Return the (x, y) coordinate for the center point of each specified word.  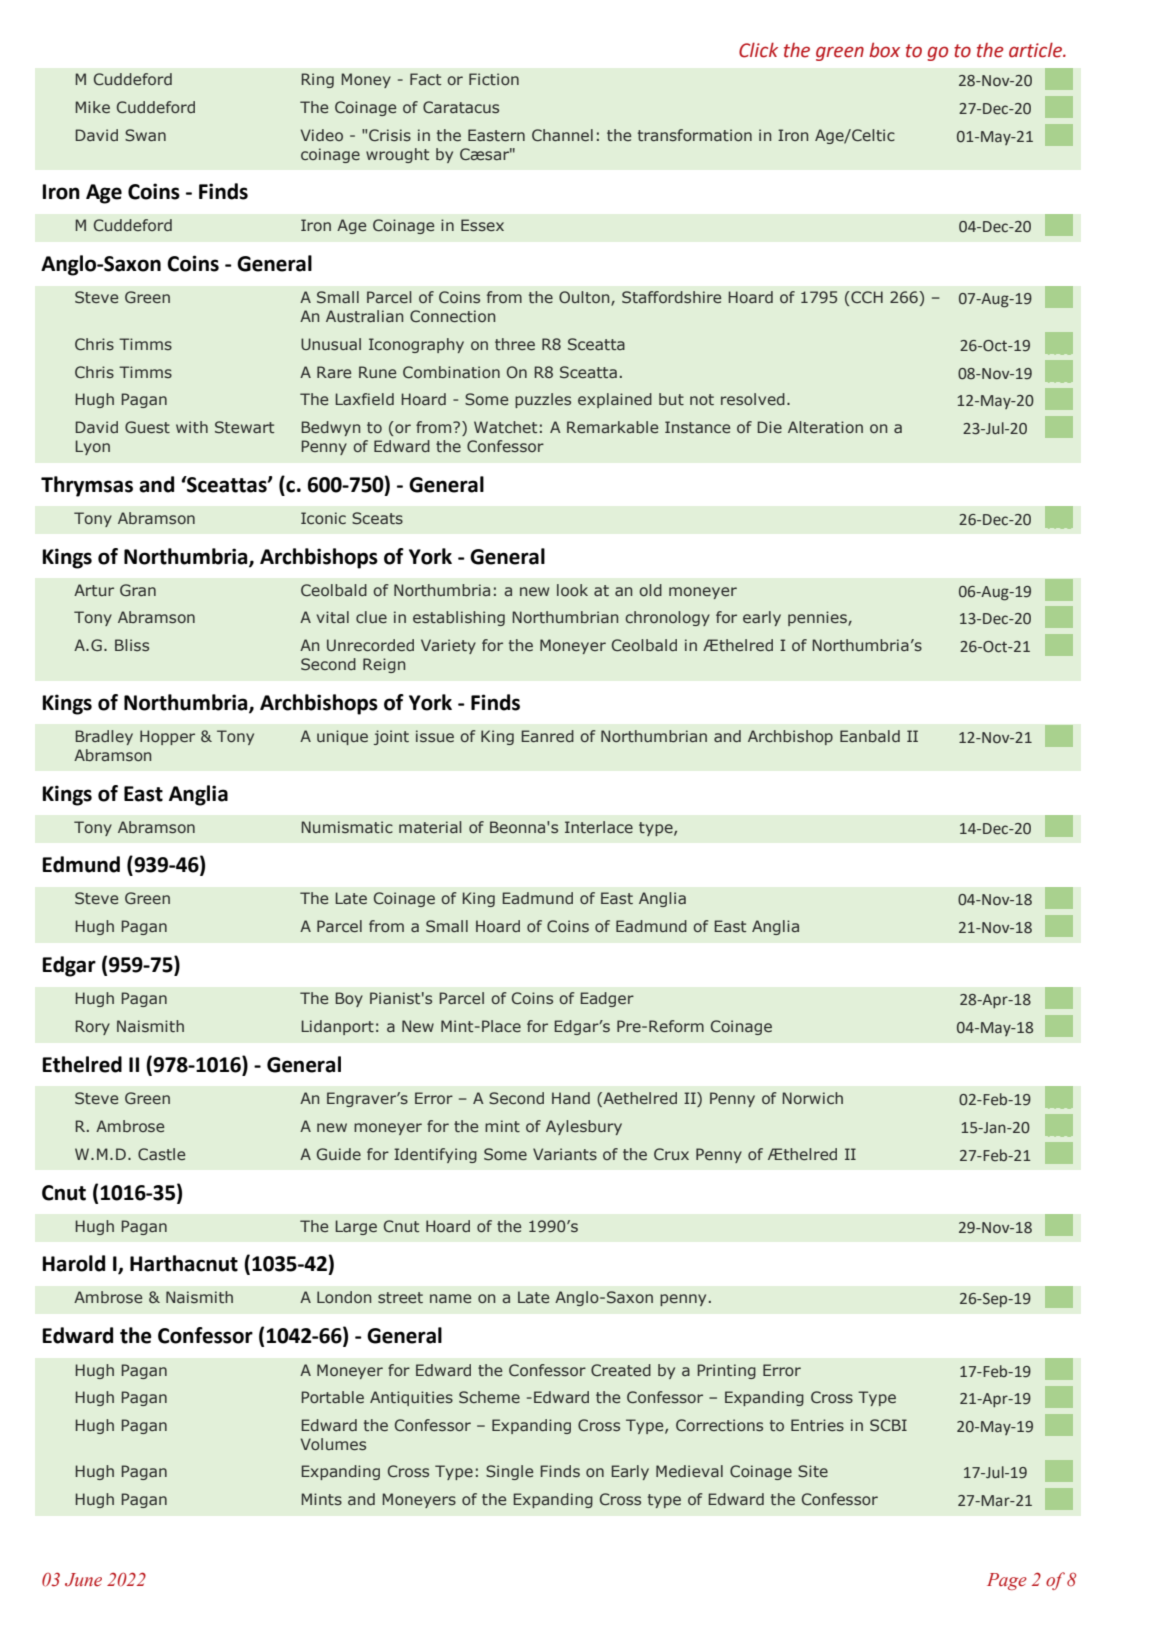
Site (813, 1471)
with (192, 427)
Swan (145, 135)
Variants (565, 1154)
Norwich (813, 1098)
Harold (73, 1263)
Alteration (825, 427)
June (83, 1580)
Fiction (494, 79)
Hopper (167, 737)
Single (509, 1472)
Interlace (599, 827)
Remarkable (612, 427)
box (884, 50)
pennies (818, 618)
